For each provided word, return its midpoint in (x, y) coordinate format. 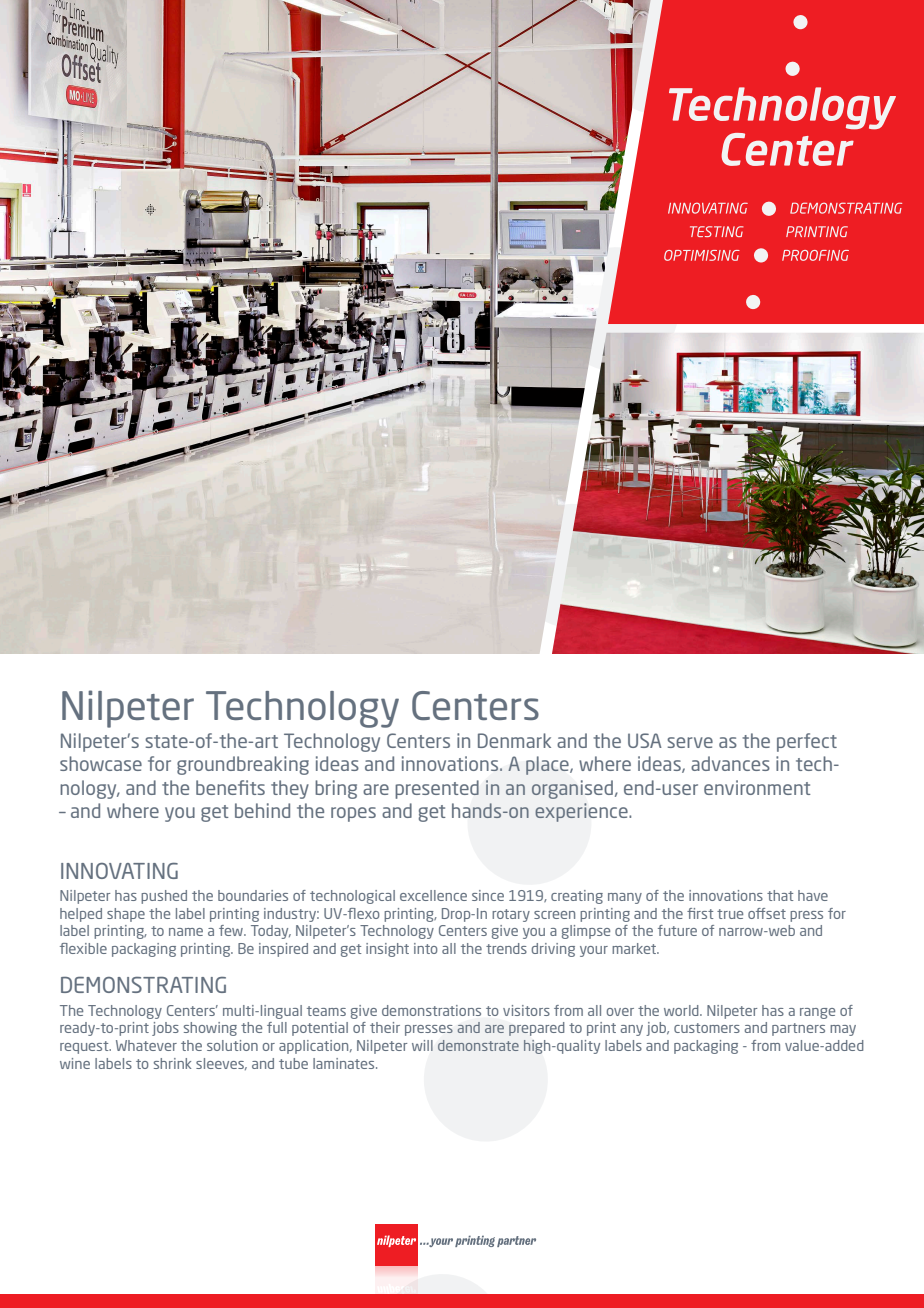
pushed (164, 897)
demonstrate (478, 1045)
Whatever (146, 1045)
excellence (433, 895)
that (780, 895)
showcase (101, 763)
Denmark (514, 740)
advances (730, 763)
